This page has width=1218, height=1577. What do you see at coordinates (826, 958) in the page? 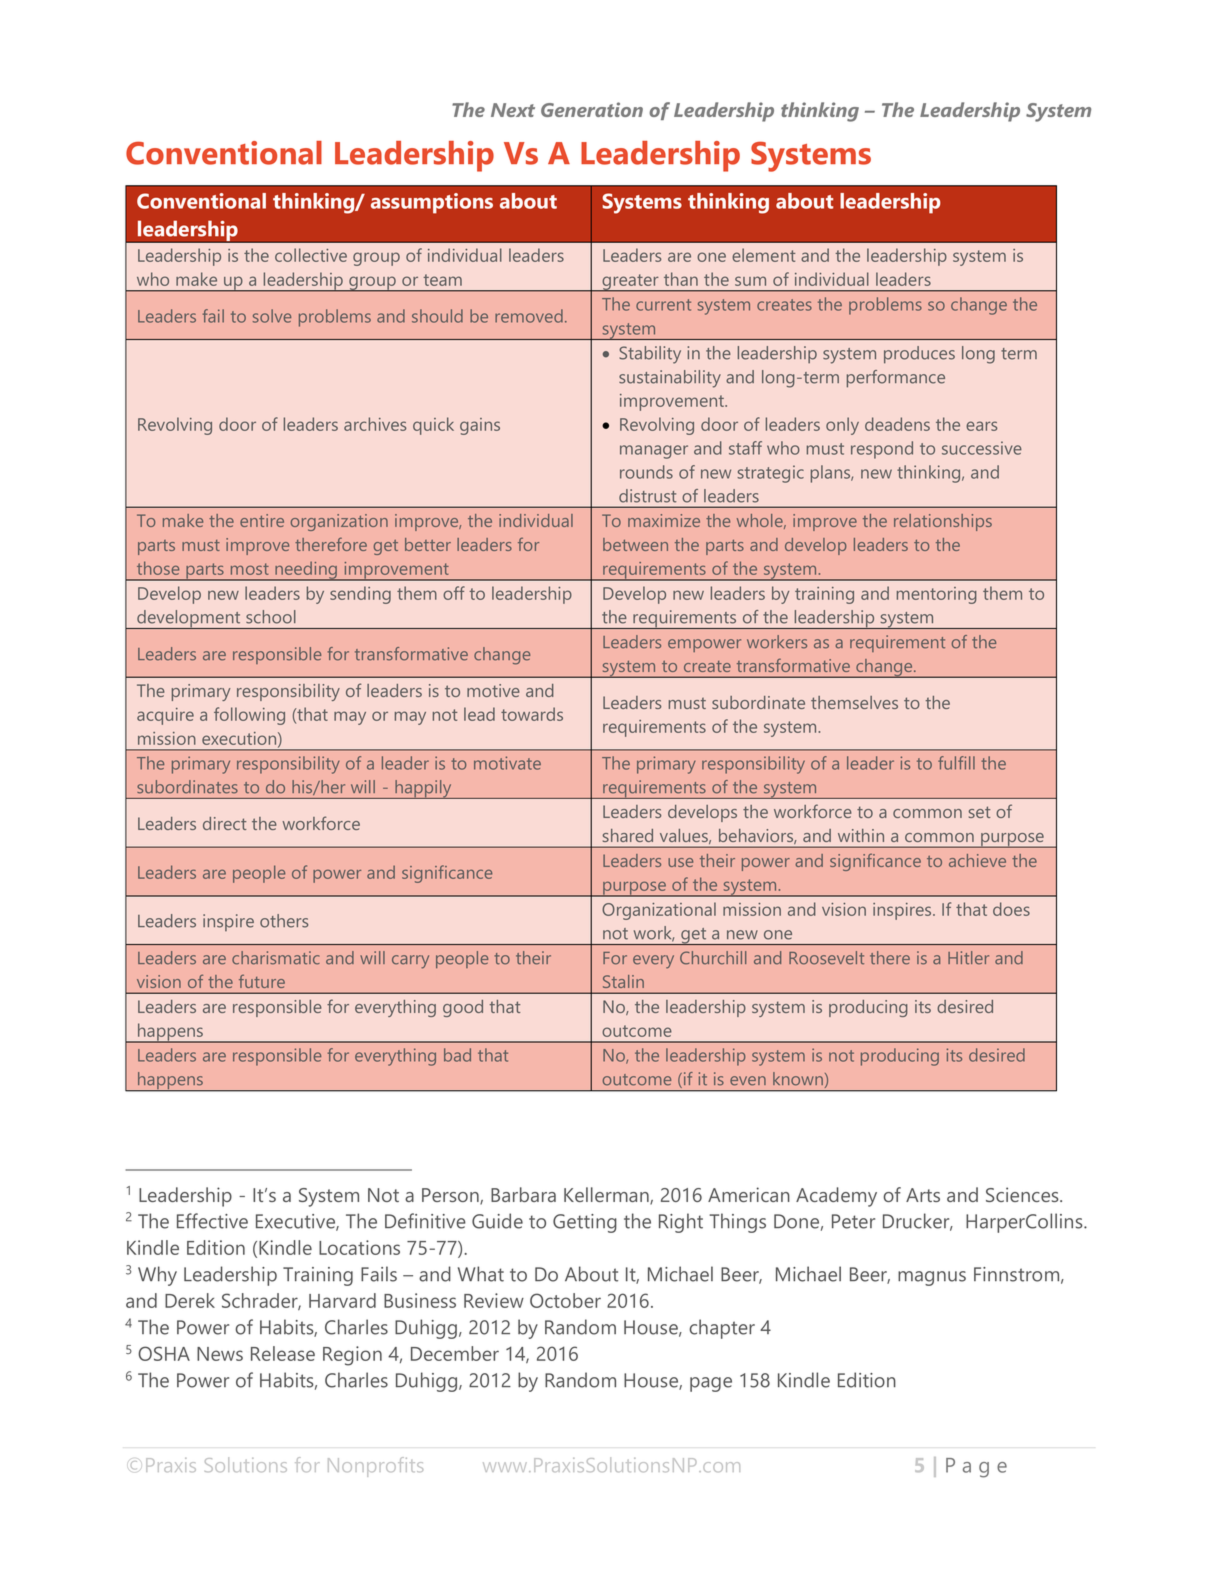
I see `Roosevelt` at bounding box center [826, 958].
